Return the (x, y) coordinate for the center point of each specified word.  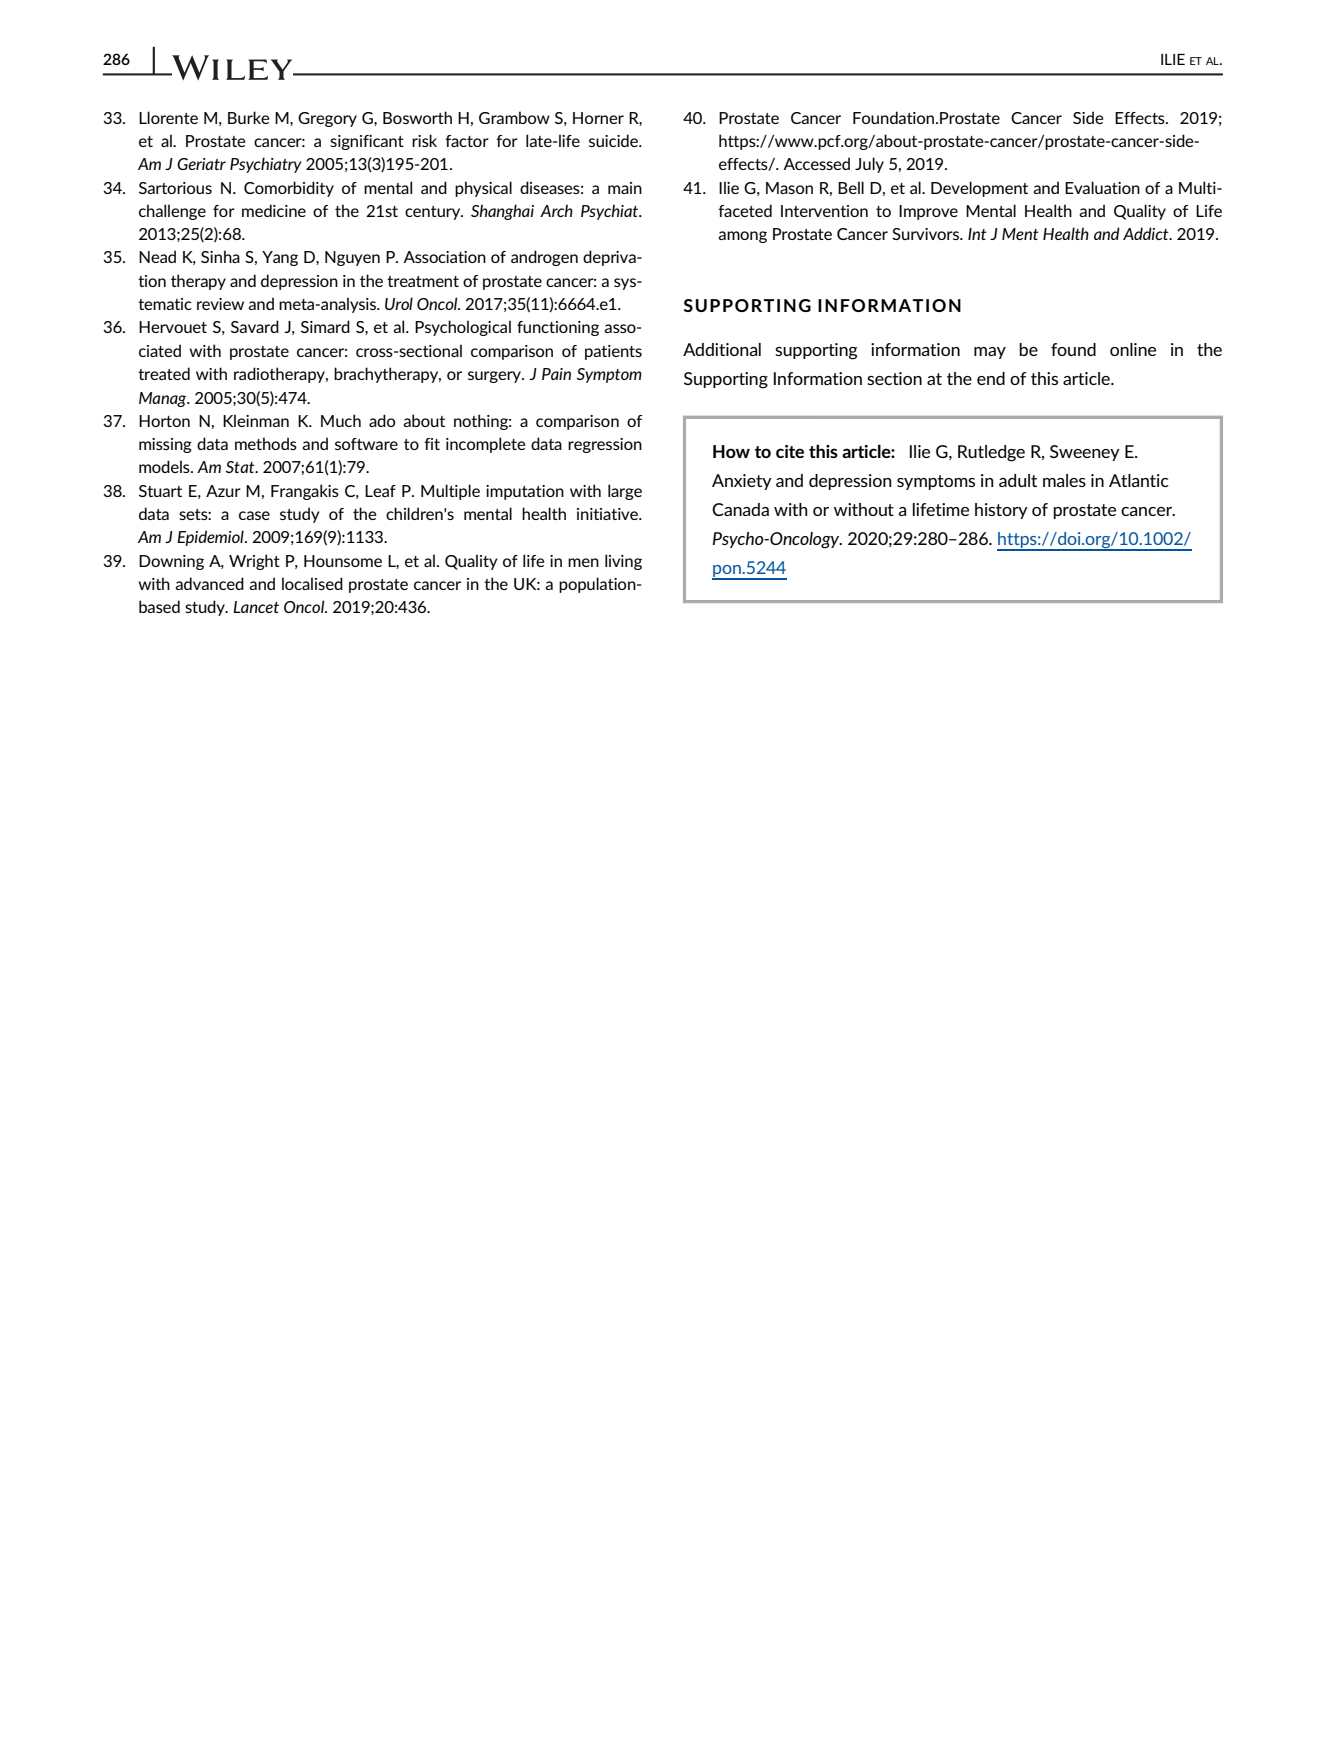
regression (605, 445)
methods (266, 443)
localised (312, 583)
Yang (280, 258)
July (869, 165)
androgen (544, 258)
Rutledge (991, 453)
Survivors (927, 234)
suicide (614, 140)
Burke (249, 117)
